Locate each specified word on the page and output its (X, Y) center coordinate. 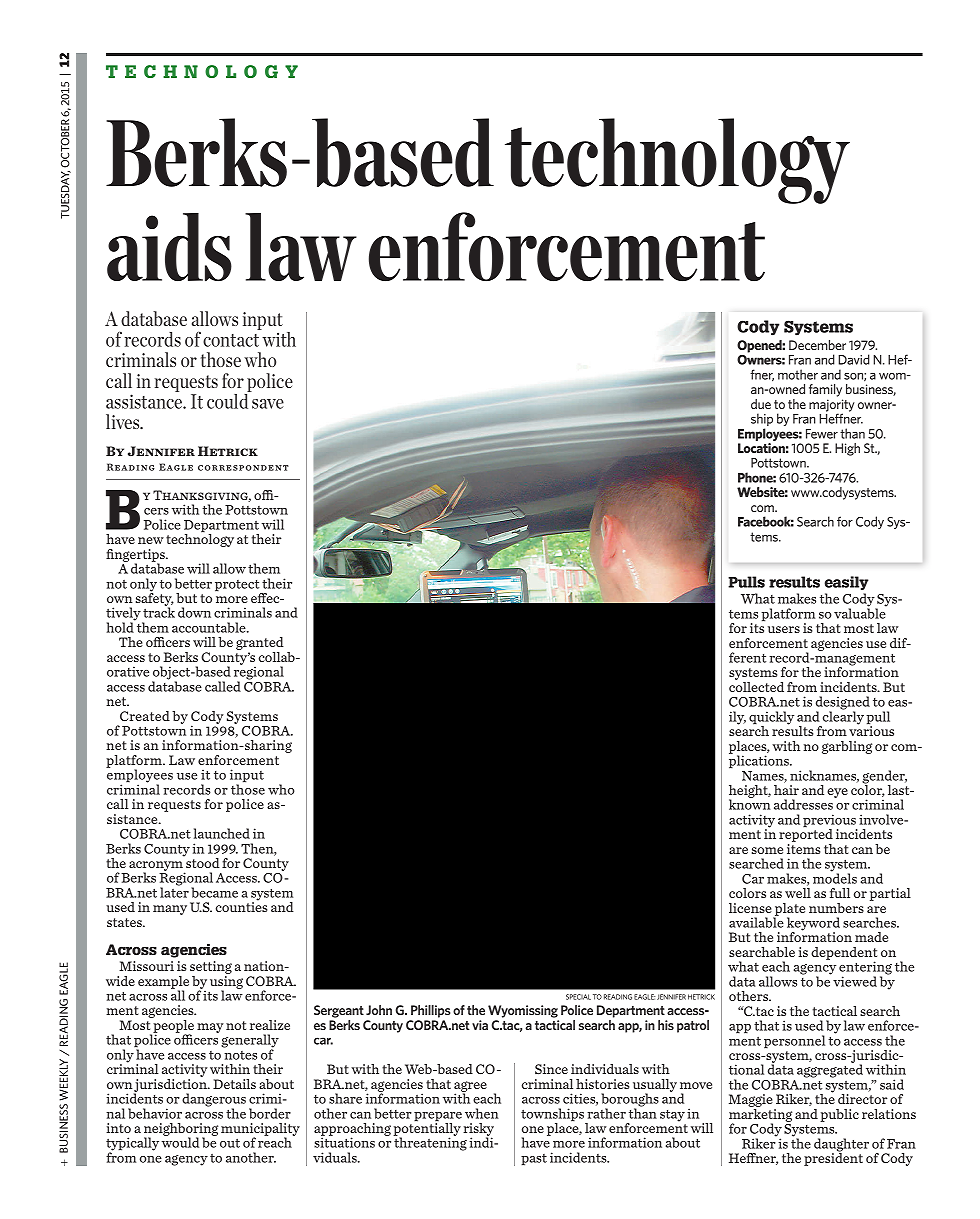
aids (169, 247)
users (784, 629)
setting (211, 969)
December (817, 345)
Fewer (822, 434)
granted (260, 645)
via (480, 1025)
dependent (844, 954)
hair (786, 790)
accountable (210, 627)
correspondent (243, 468)
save (268, 404)
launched (222, 833)
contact (231, 340)
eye (837, 793)
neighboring (181, 1131)
